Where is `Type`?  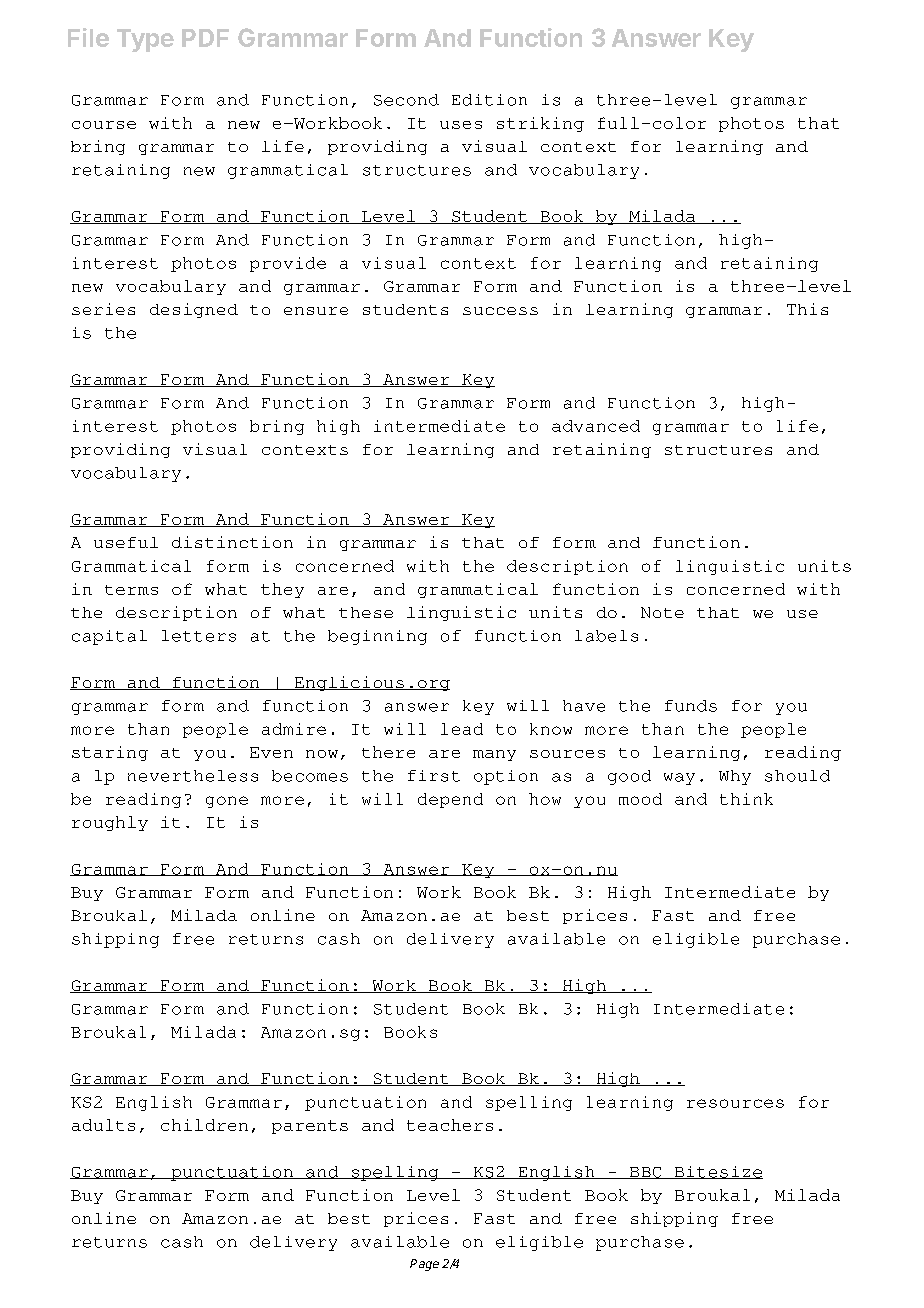 Type is located at coordinates (145, 40).
